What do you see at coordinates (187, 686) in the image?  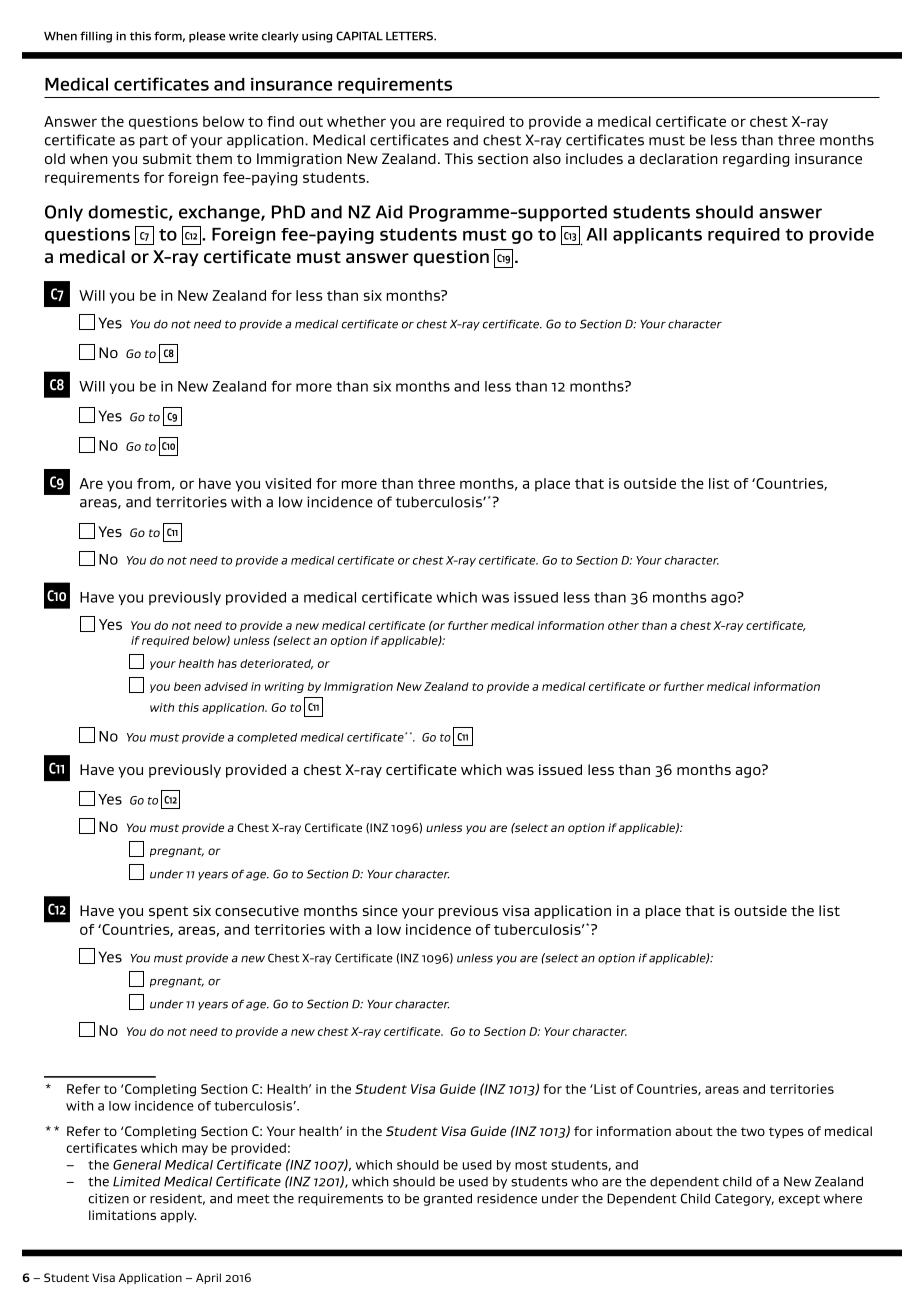 I see `been` at bounding box center [187, 686].
